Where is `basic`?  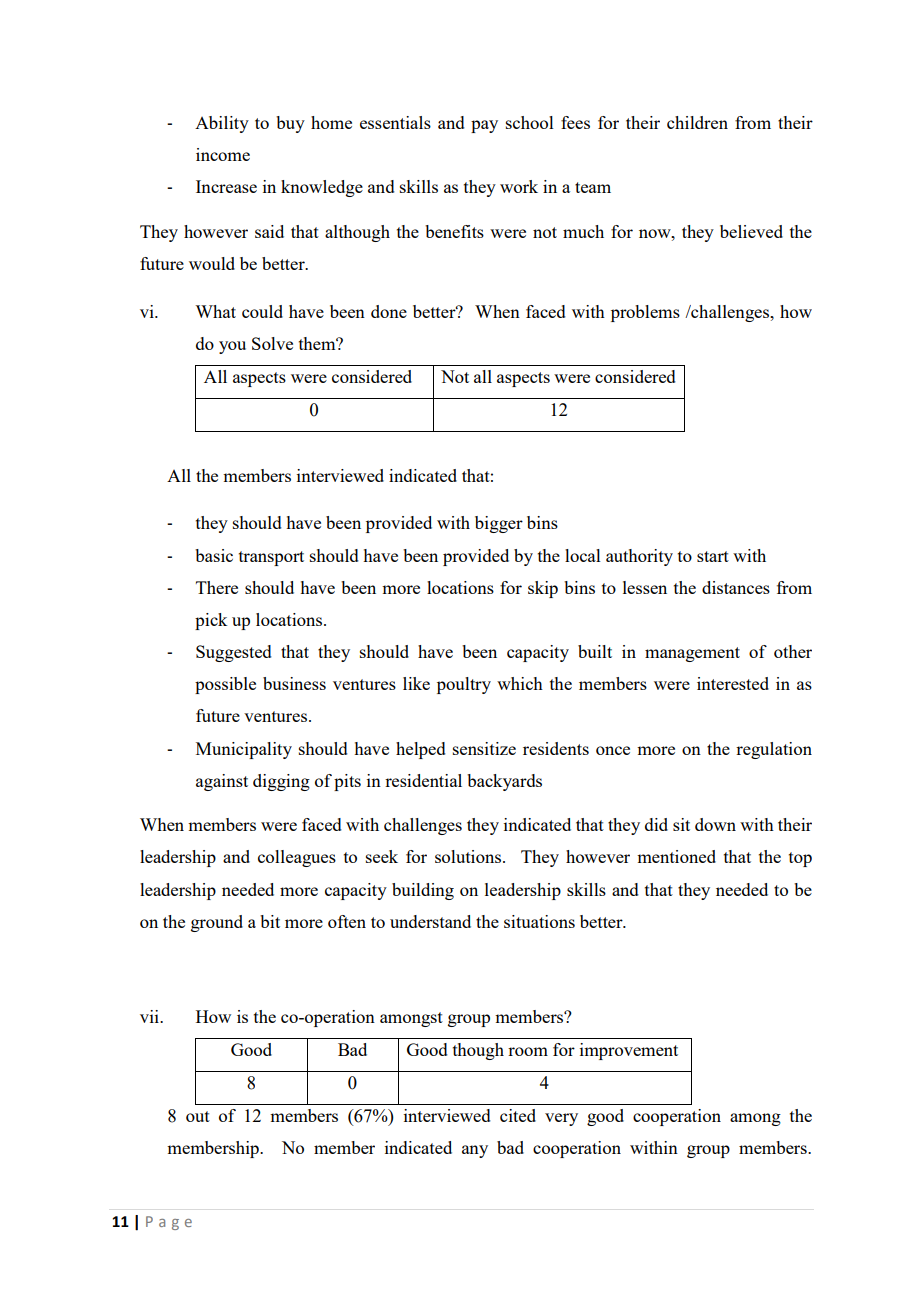
basic is located at coordinates (214, 555).
